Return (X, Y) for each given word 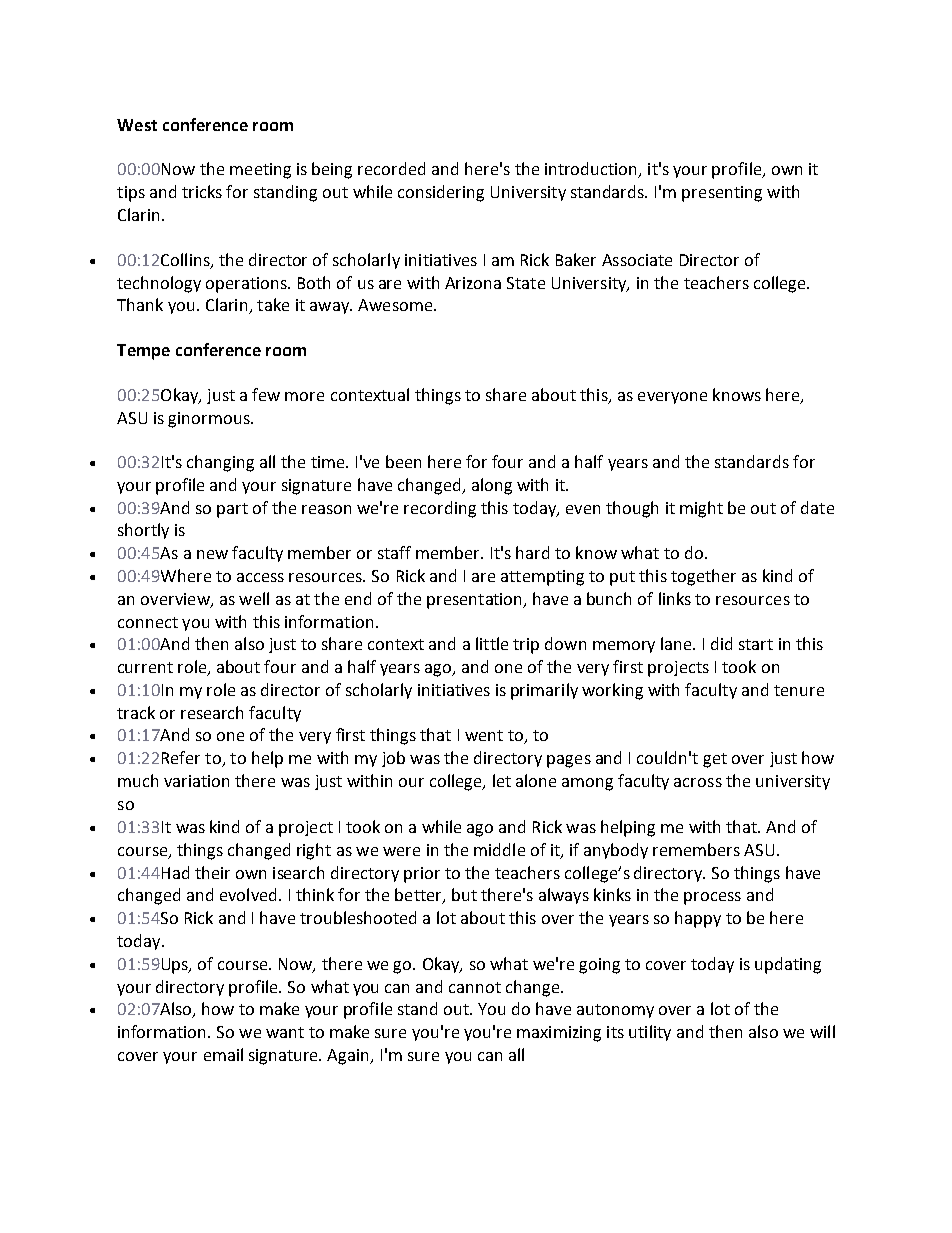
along (492, 486)
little (492, 643)
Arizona (473, 283)
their (212, 872)
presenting (722, 194)
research (212, 712)
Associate (637, 260)
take (273, 304)
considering (441, 193)
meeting (260, 171)
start (756, 644)
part (232, 510)
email (223, 1054)
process (712, 898)
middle (499, 849)
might (701, 509)
